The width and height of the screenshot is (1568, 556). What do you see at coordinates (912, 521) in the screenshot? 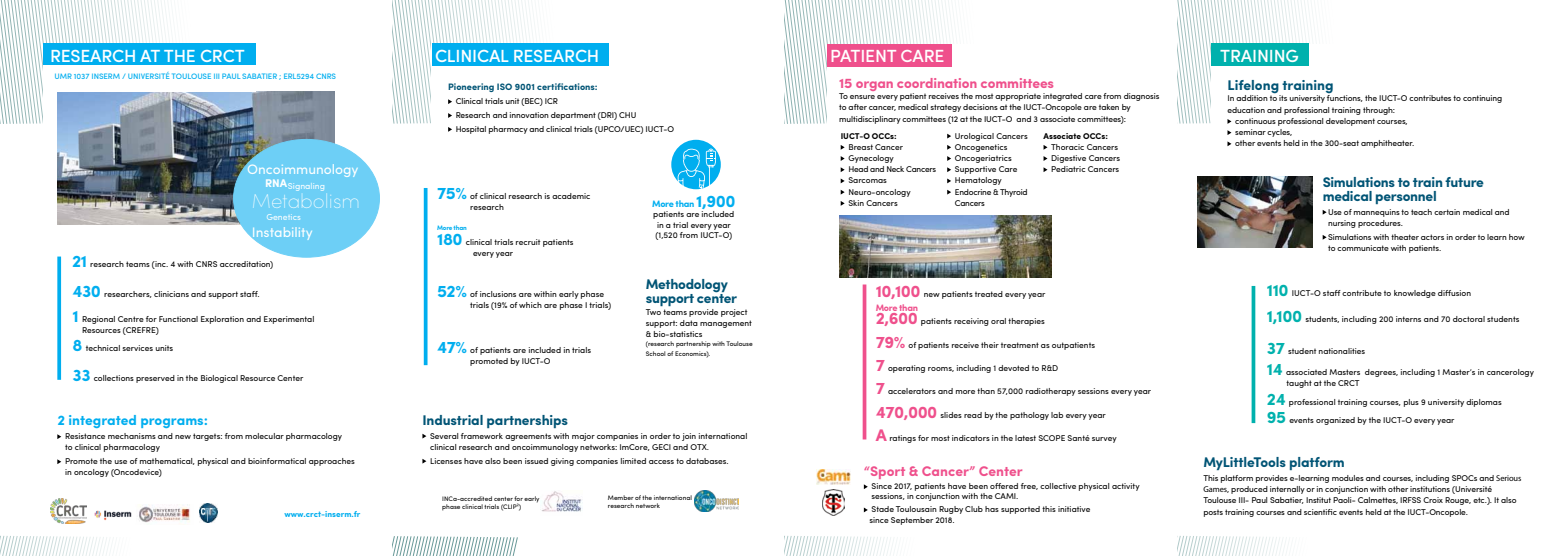
I see `September` at bounding box center [912, 521].
